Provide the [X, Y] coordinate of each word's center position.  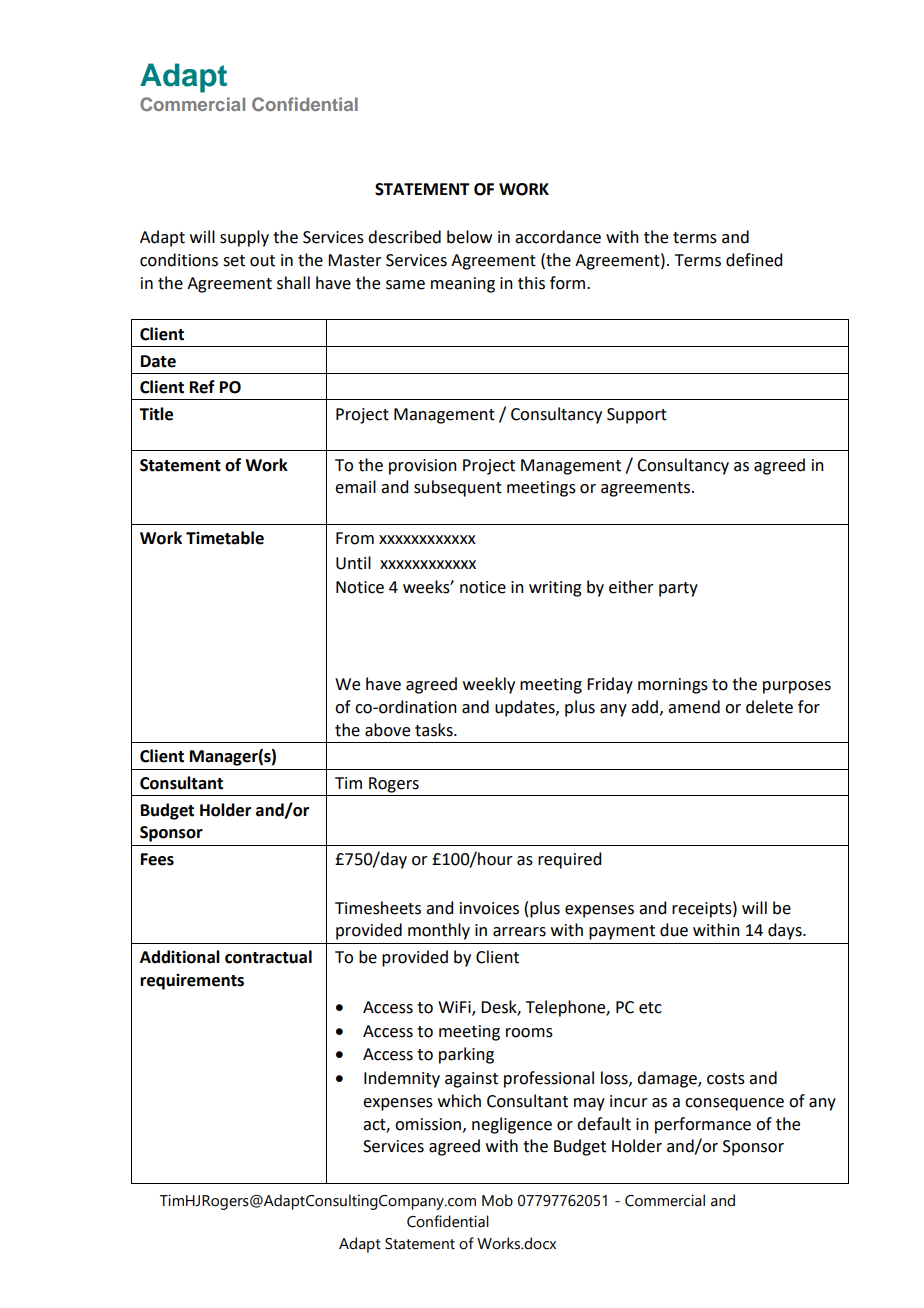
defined [754, 260]
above [387, 730]
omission [429, 1125]
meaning [463, 285]
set [234, 261]
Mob [497, 1200]
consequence [734, 1104]
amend [694, 707]
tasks [435, 730]
